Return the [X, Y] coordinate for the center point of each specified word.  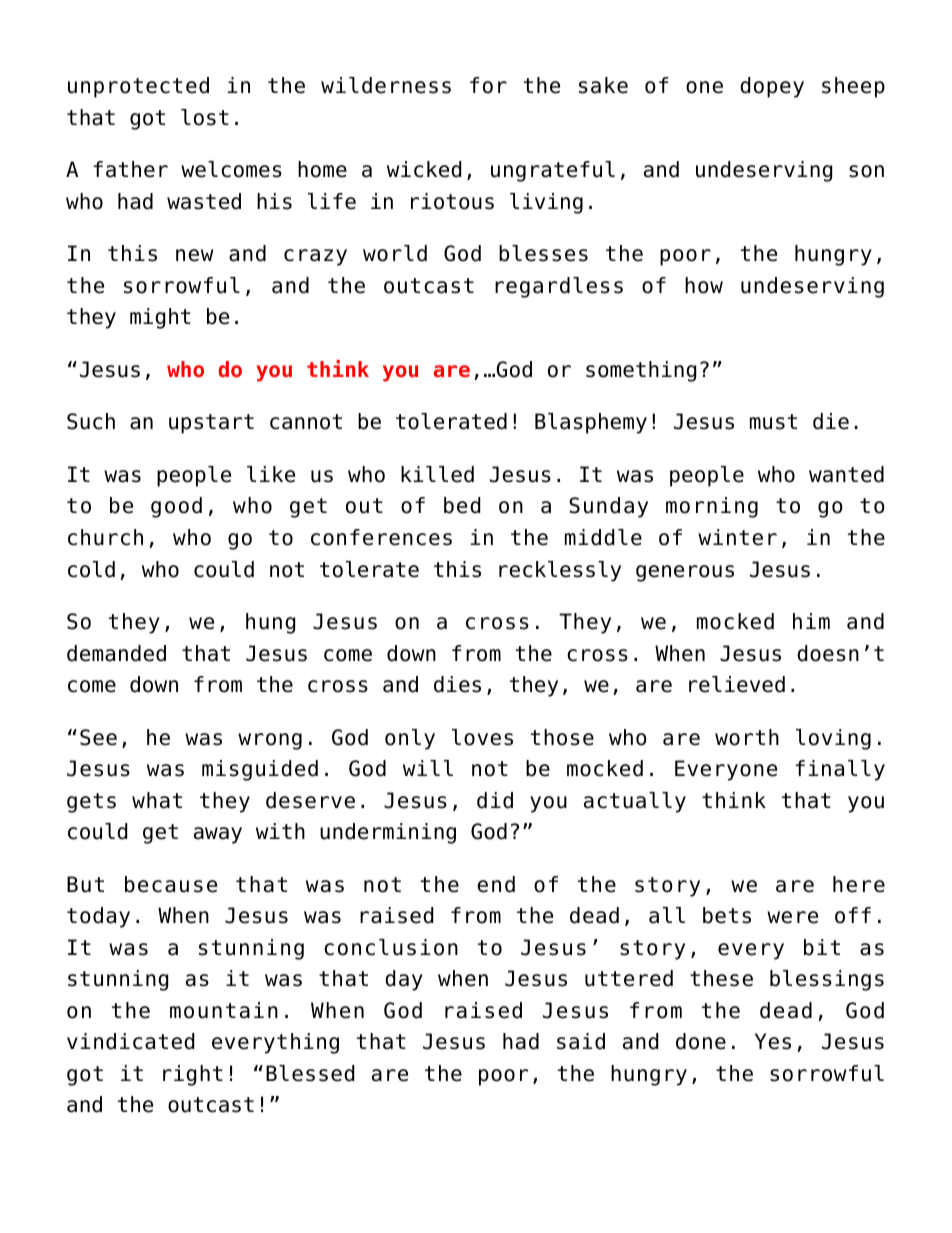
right [193, 1075]
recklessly [560, 571]
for [488, 85]
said [581, 1041]
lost [205, 117]
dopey [772, 87]
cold [91, 569]
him [811, 621]
